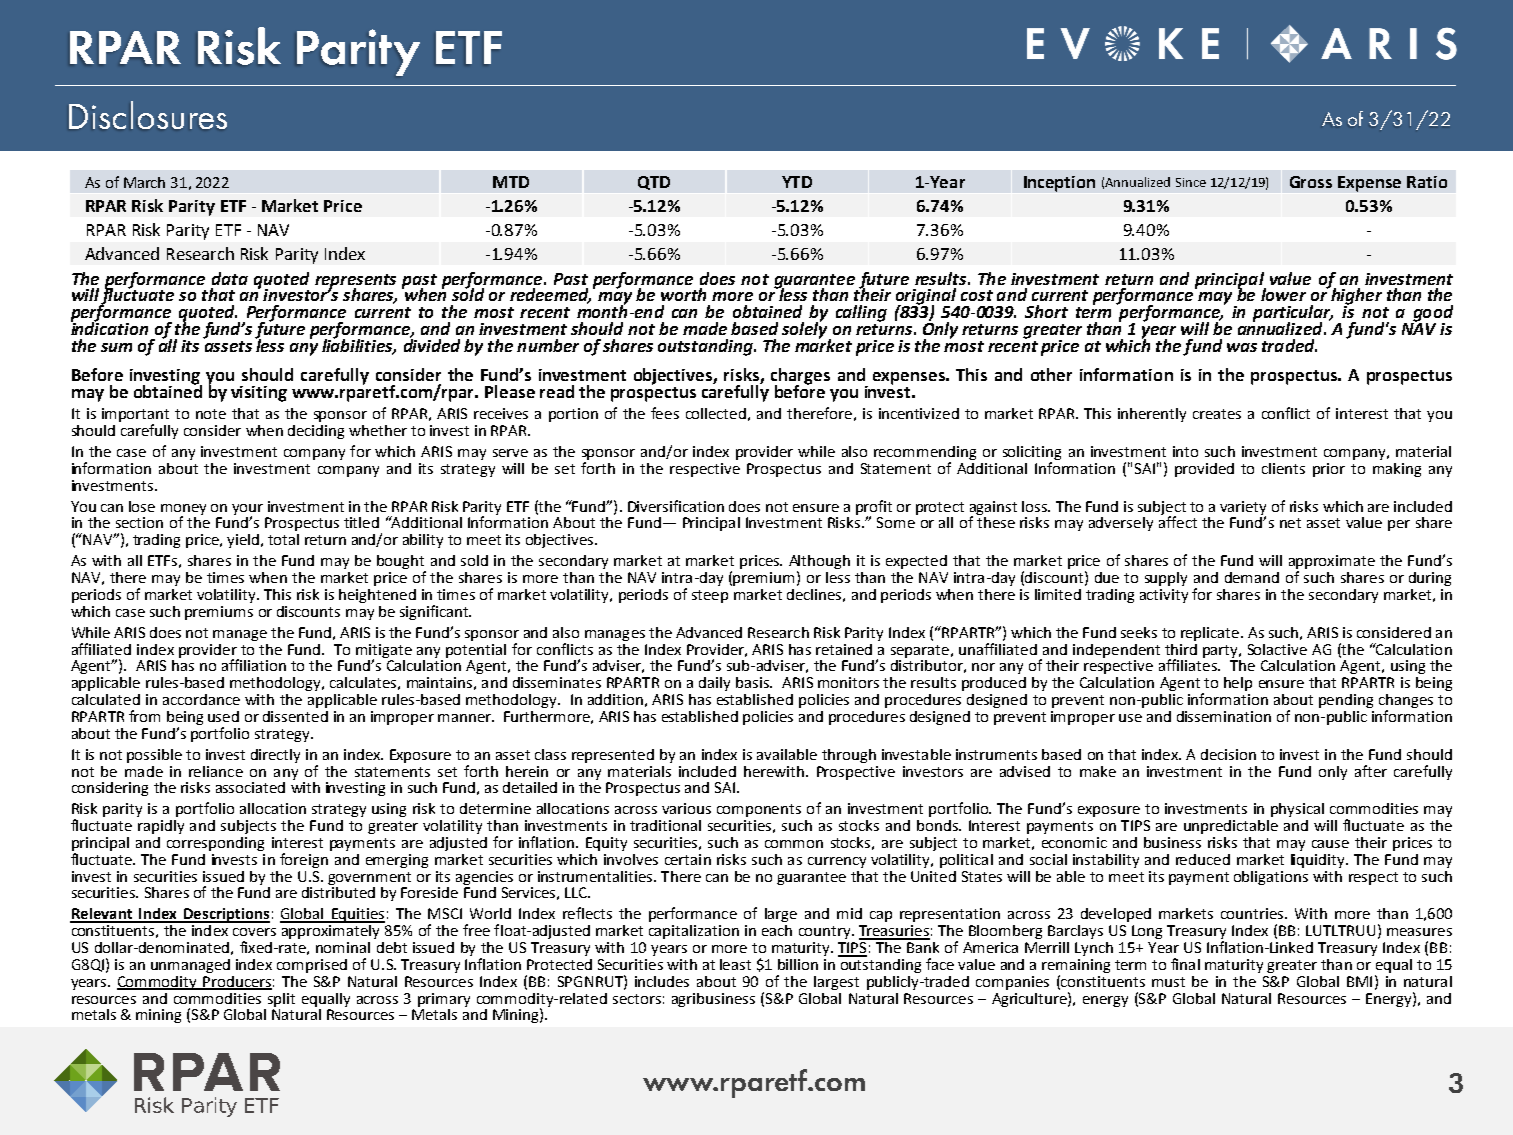 The image size is (1513, 1135). I want to click on Although, so click(819, 563).
